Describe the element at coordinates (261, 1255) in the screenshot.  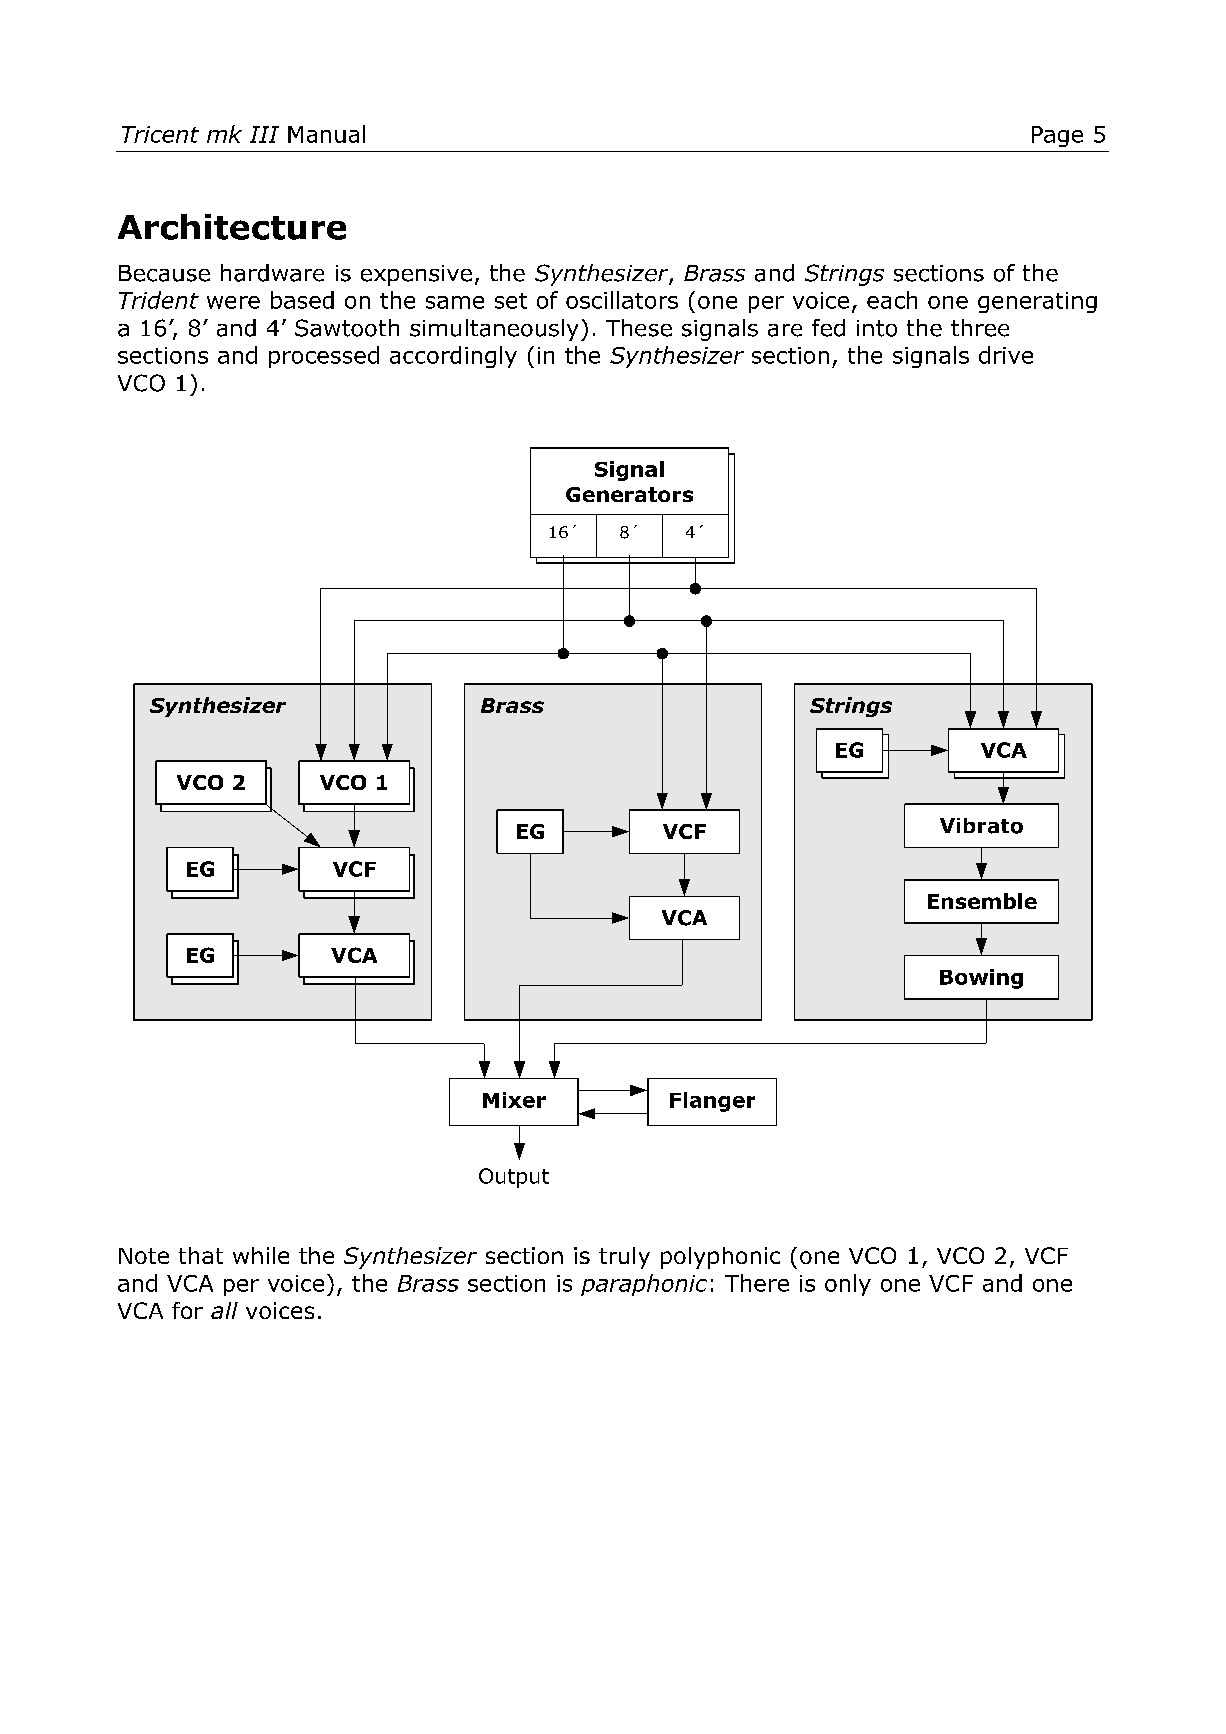
I see `while` at that location.
